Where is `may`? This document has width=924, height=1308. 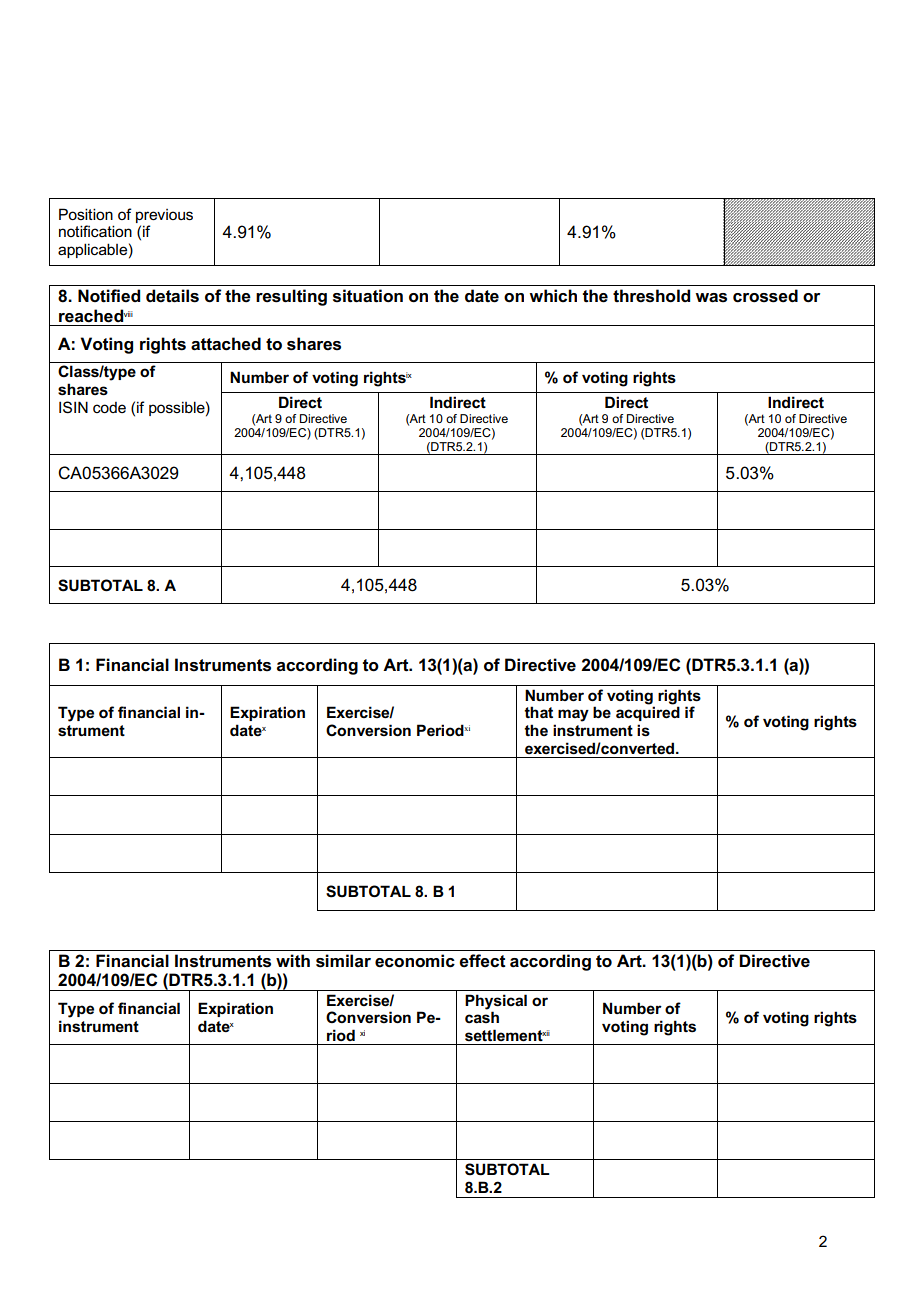
may is located at coordinates (573, 715).
